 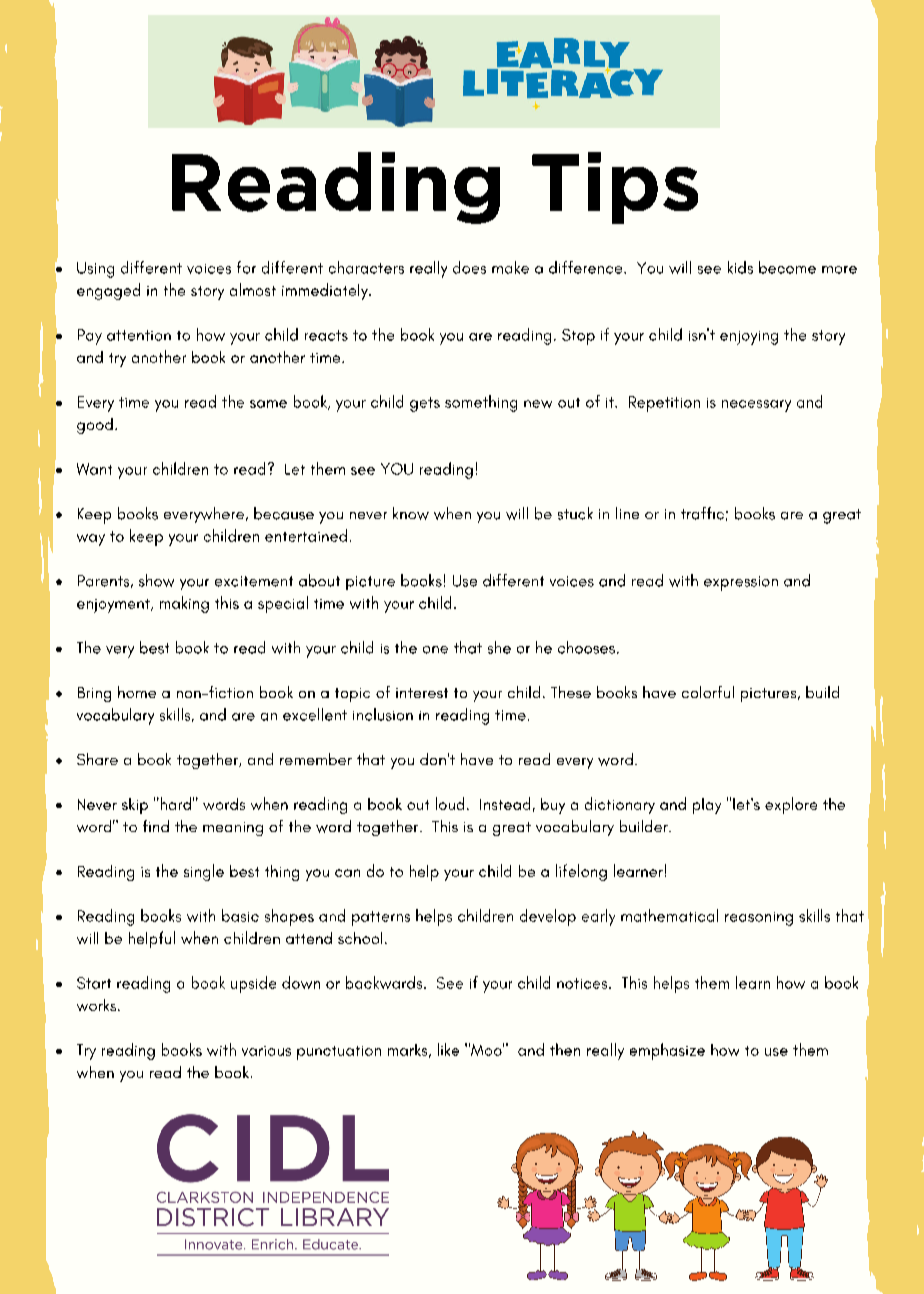 I want to click on kids, so click(x=740, y=267).
